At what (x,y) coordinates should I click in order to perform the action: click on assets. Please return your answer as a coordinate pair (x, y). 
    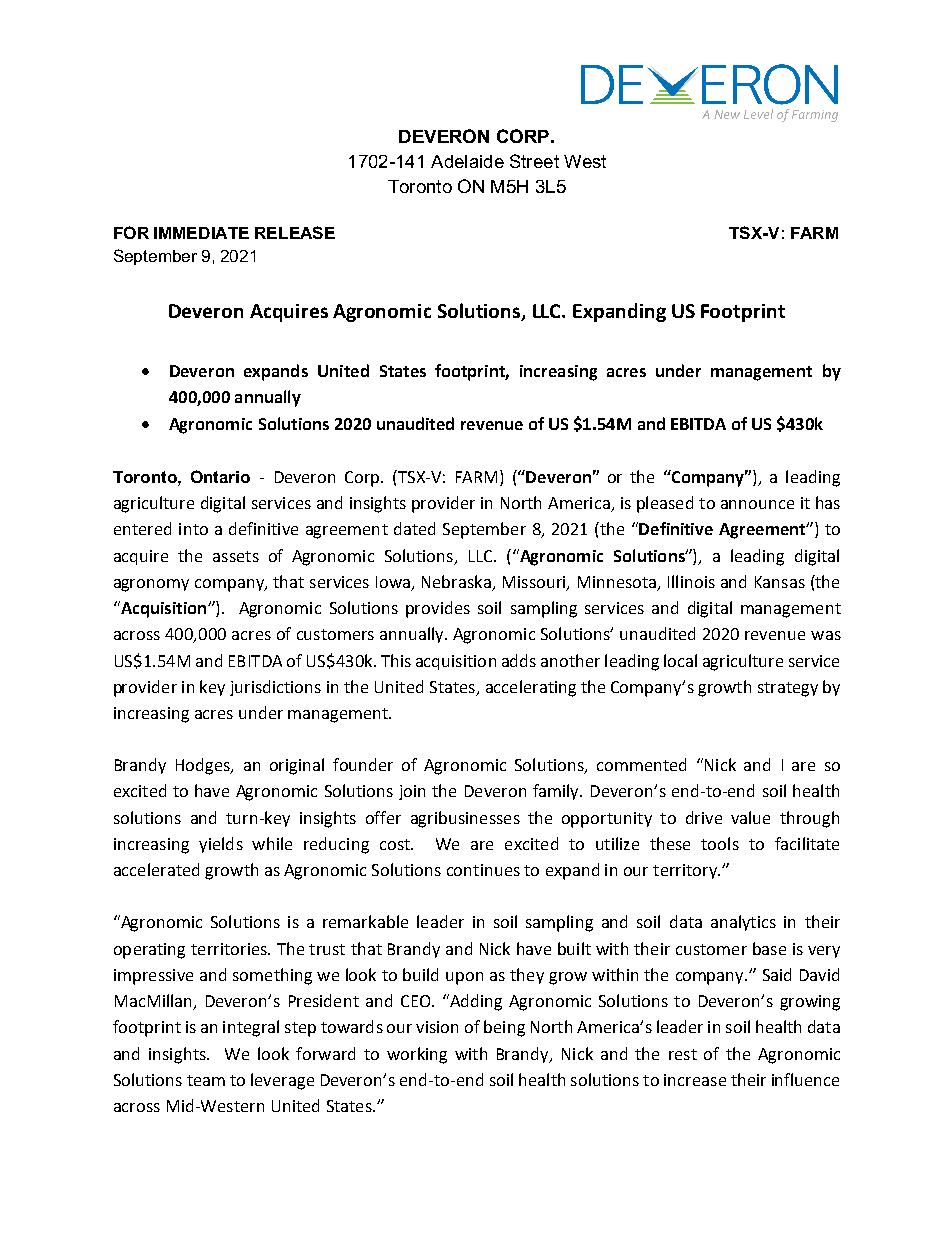
    Looking at the image, I should click on (236, 556).
